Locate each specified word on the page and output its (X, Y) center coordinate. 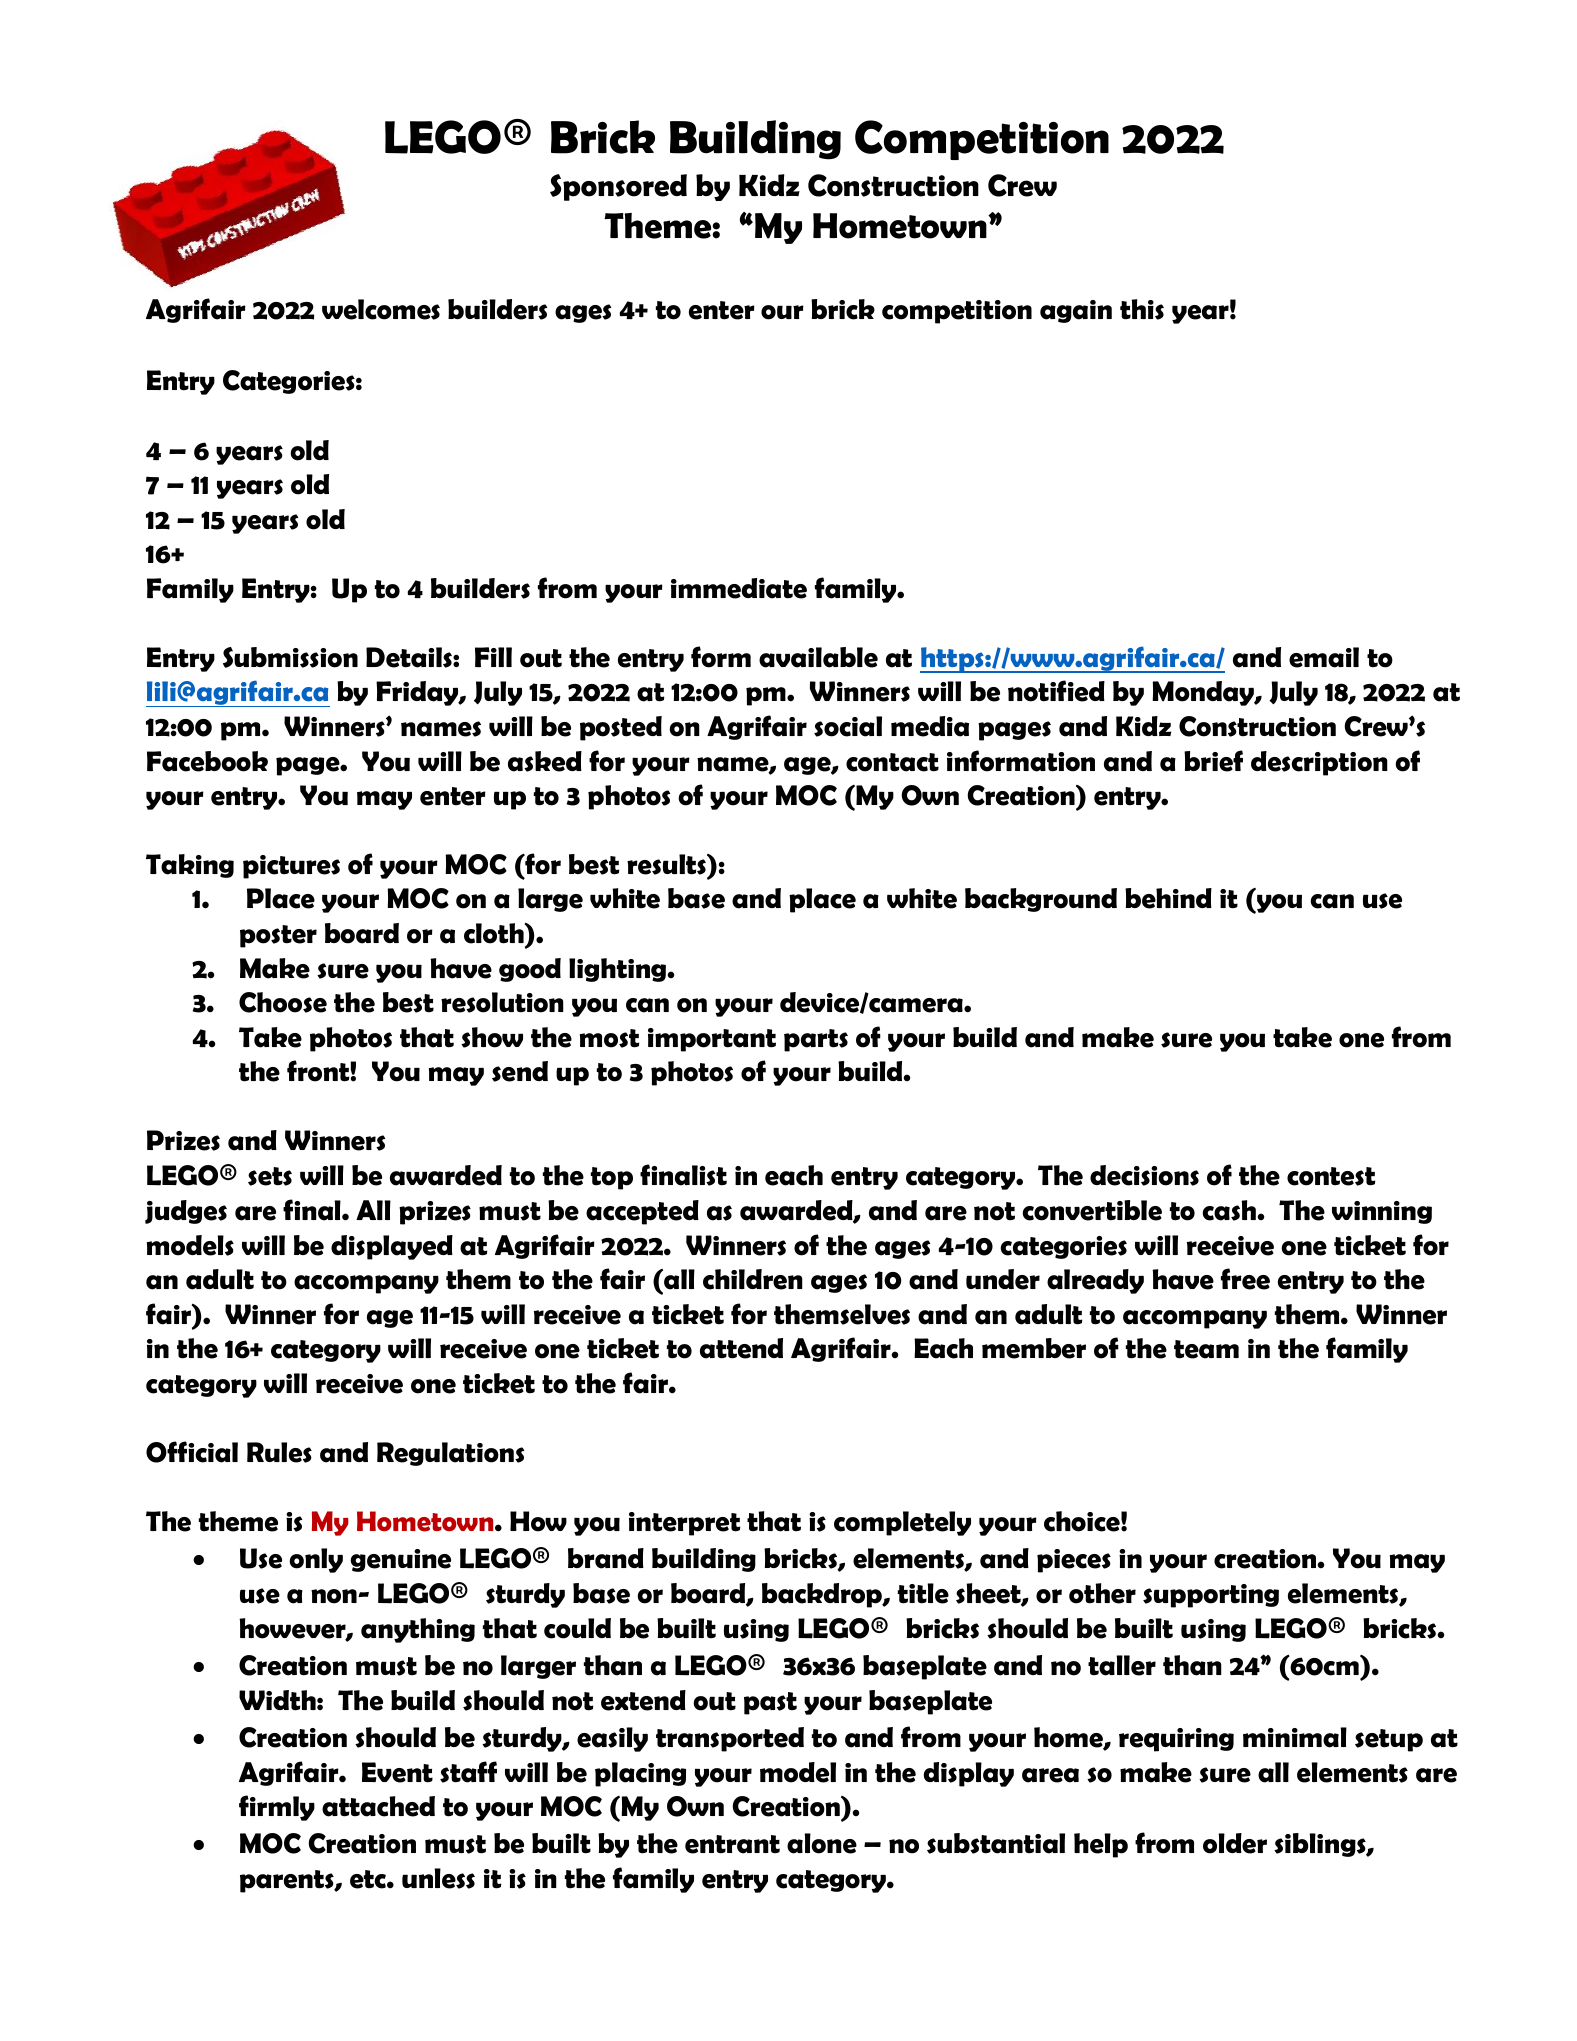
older (1235, 1843)
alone (822, 1843)
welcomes (381, 309)
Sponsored (618, 187)
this (1142, 309)
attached (378, 1806)
